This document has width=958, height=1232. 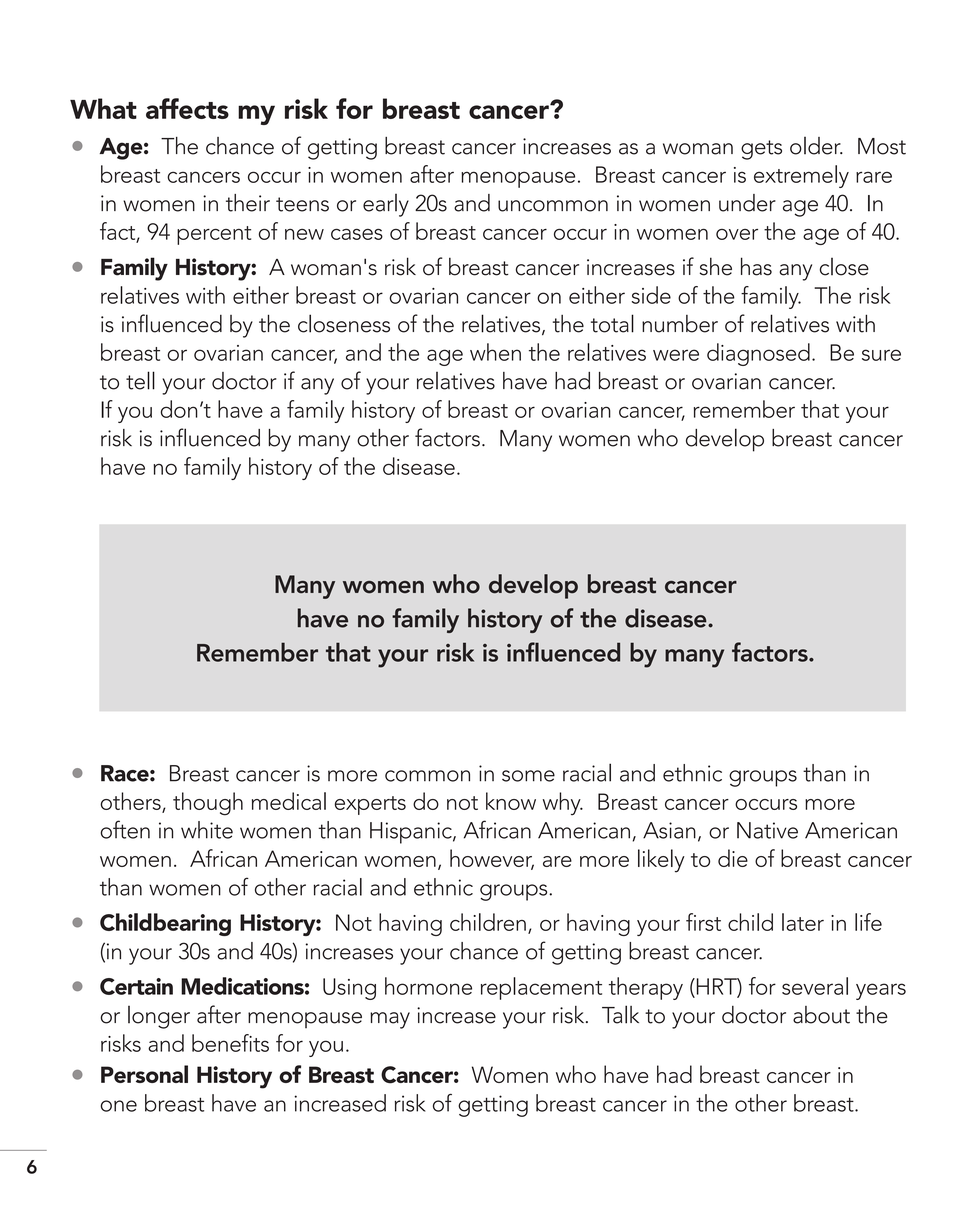 I want to click on diagnosed, so click(x=758, y=354).
